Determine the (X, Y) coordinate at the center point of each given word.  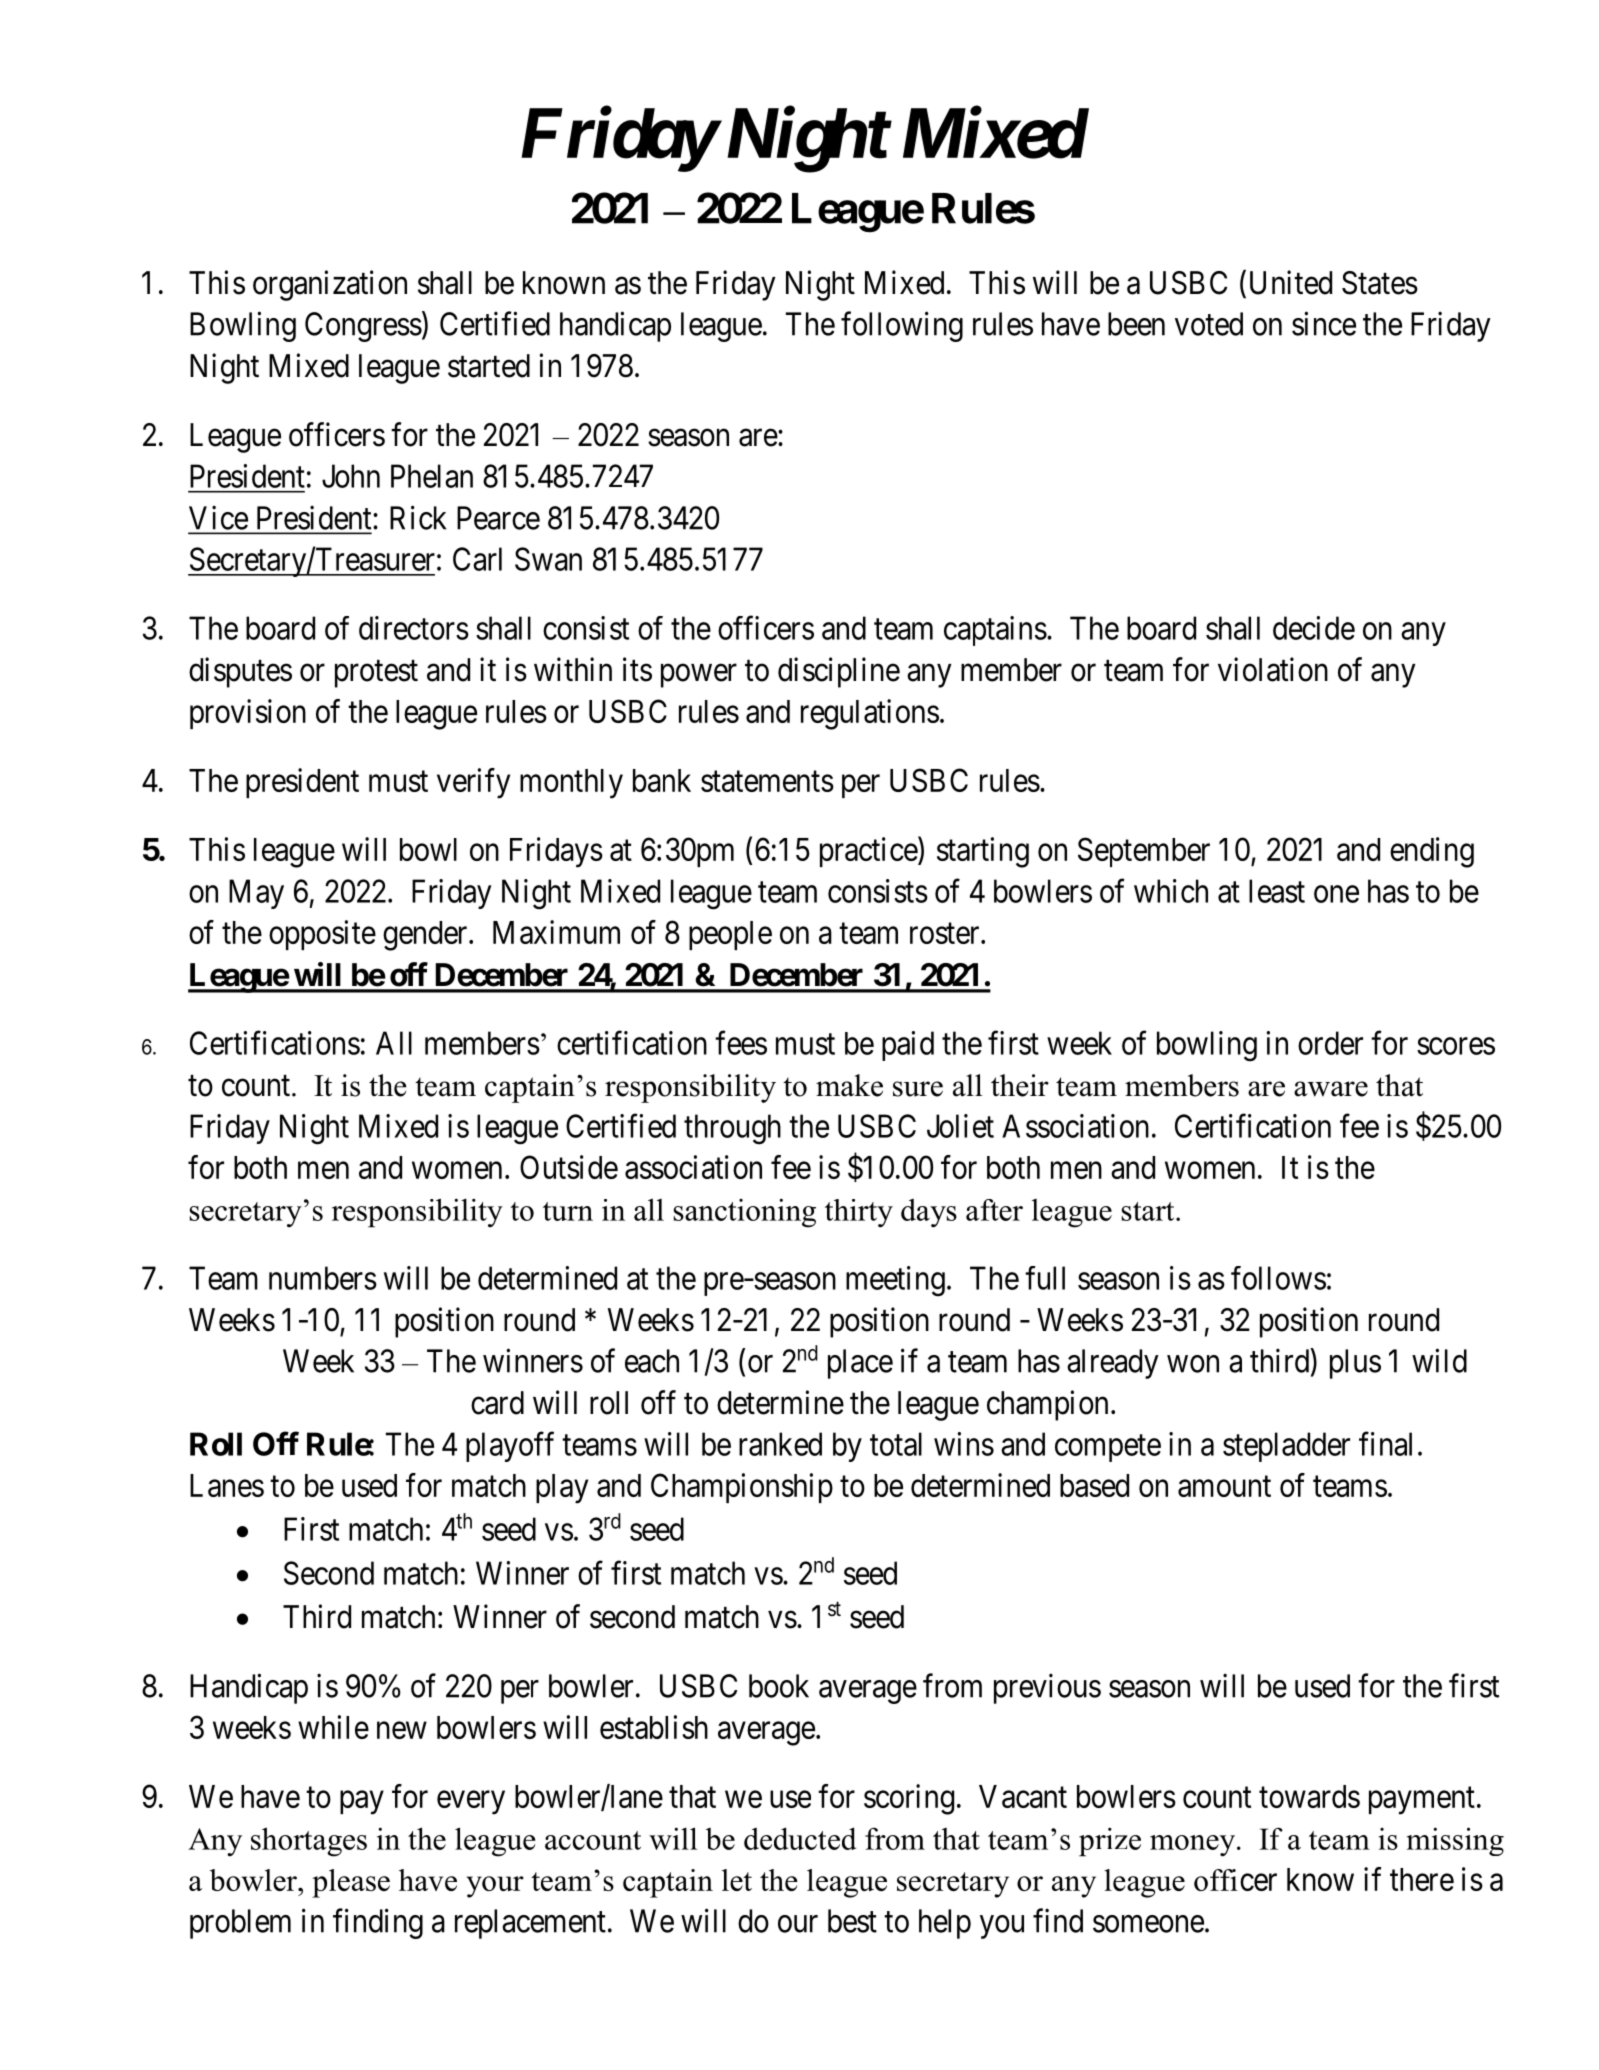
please (351, 1883)
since (1324, 323)
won (1193, 1364)
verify (473, 783)
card (497, 1403)
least (1277, 891)
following (902, 326)
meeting (895, 1281)
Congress (363, 327)
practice (869, 852)
